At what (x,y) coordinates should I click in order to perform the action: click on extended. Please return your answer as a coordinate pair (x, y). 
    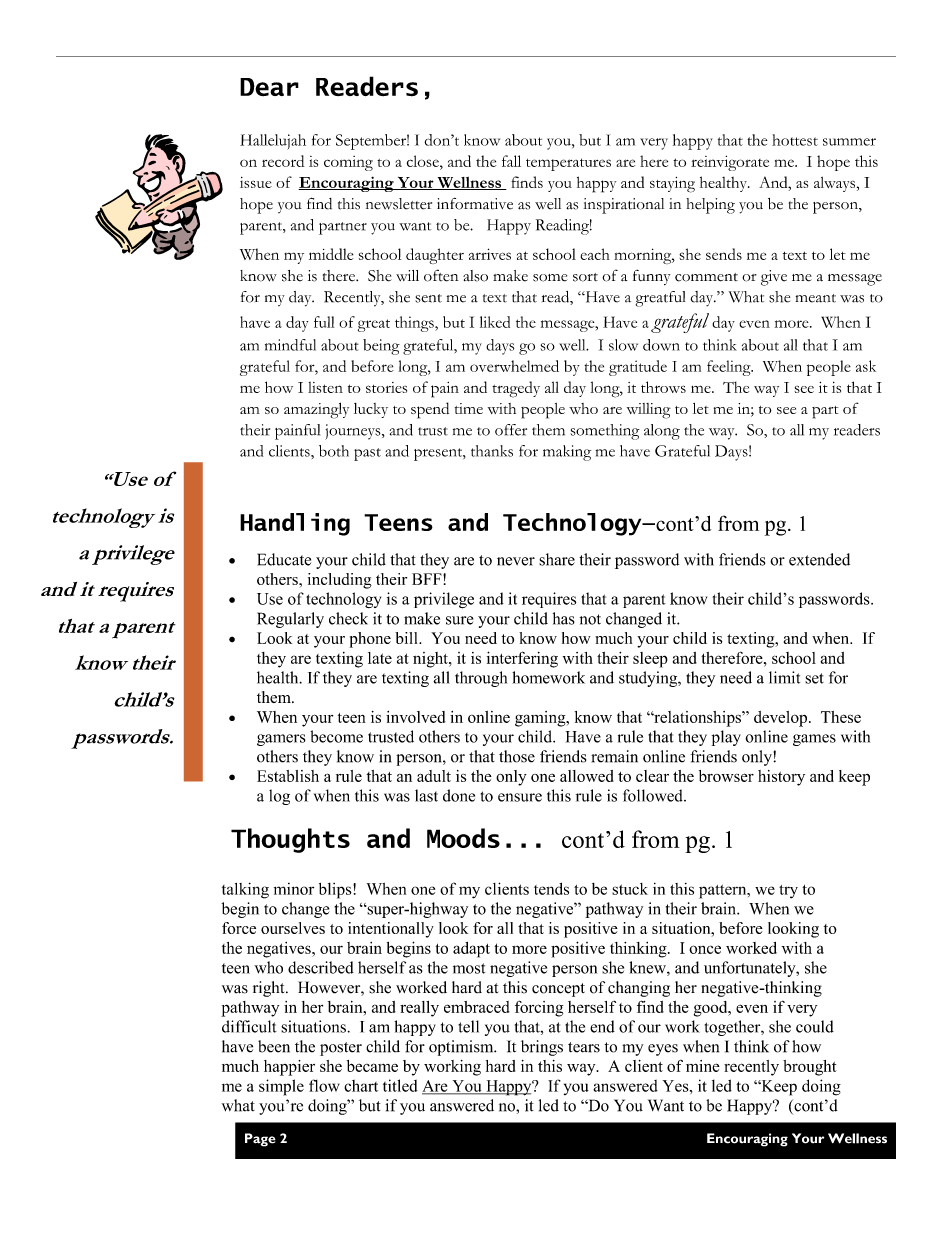
    Looking at the image, I should click on (819, 559).
